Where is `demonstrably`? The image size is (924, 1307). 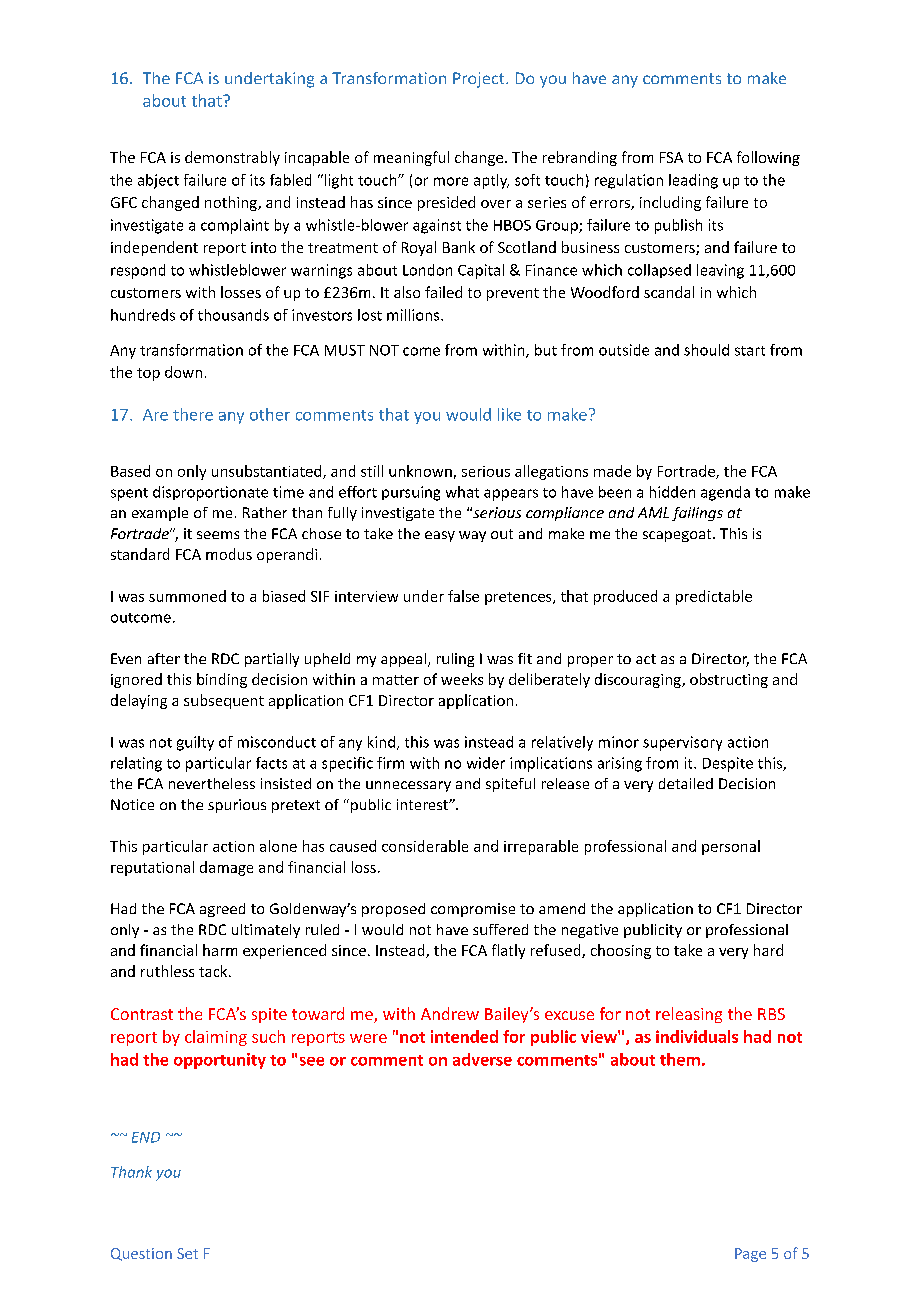
demonstrably is located at coordinates (232, 158).
